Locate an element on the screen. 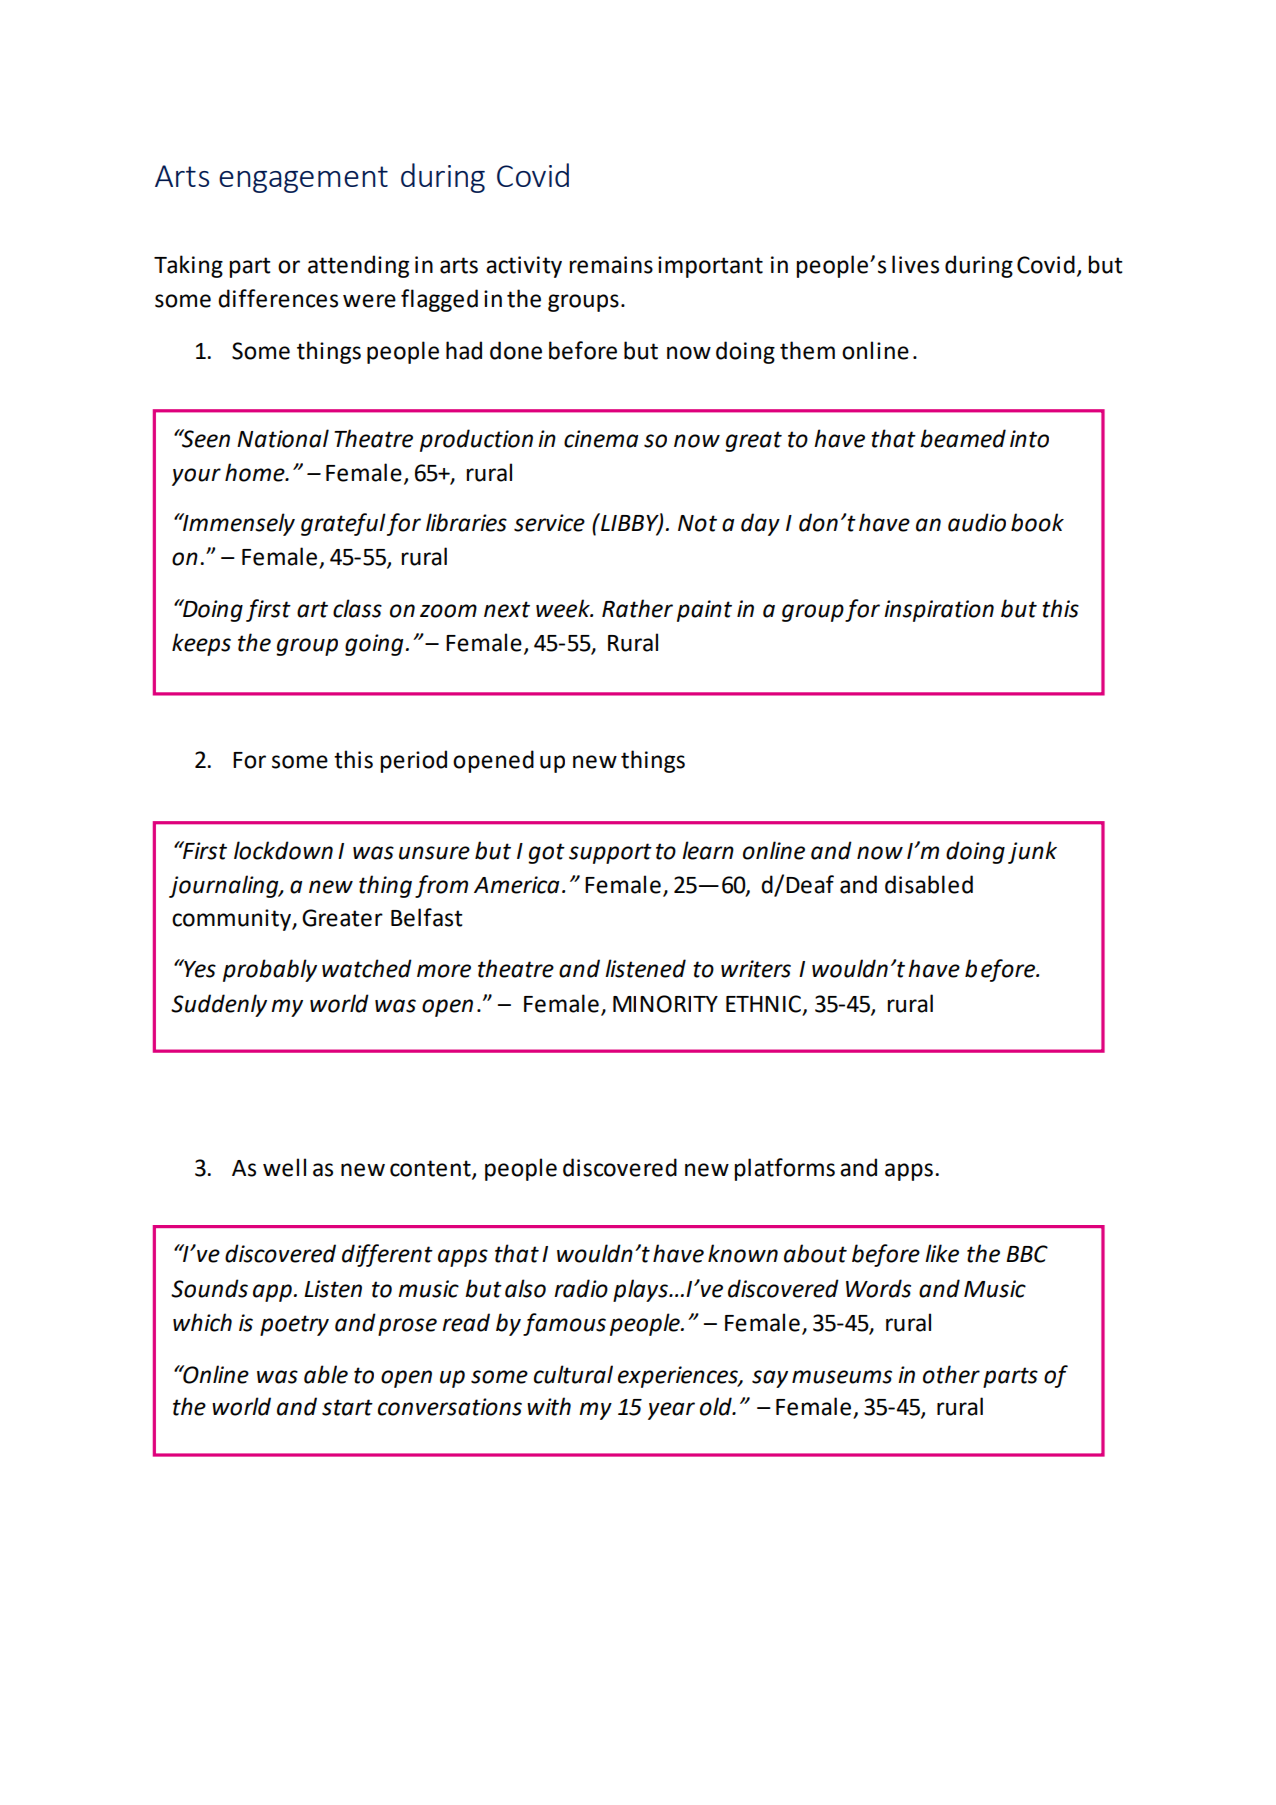 The height and width of the screenshot is (1805, 1276). community is located at coordinates (232, 920).
